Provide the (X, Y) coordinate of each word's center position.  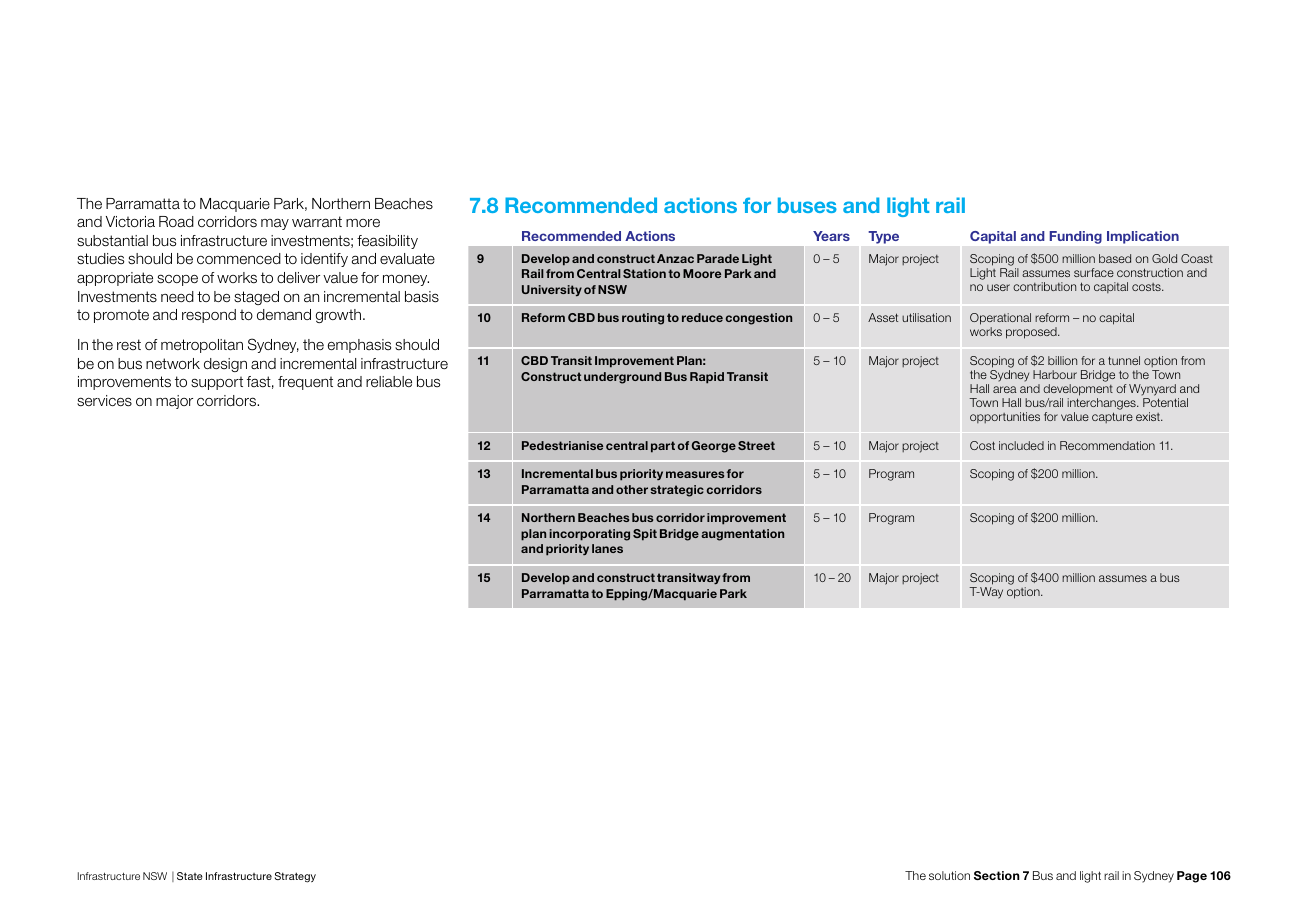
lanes (607, 548)
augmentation (742, 535)
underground (622, 378)
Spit (645, 535)
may (275, 224)
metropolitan (202, 346)
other (632, 489)
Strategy (295, 877)
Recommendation (1107, 445)
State (190, 876)
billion (1062, 360)
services (104, 401)
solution (949, 875)
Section (997, 875)
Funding (1076, 237)
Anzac (675, 258)
